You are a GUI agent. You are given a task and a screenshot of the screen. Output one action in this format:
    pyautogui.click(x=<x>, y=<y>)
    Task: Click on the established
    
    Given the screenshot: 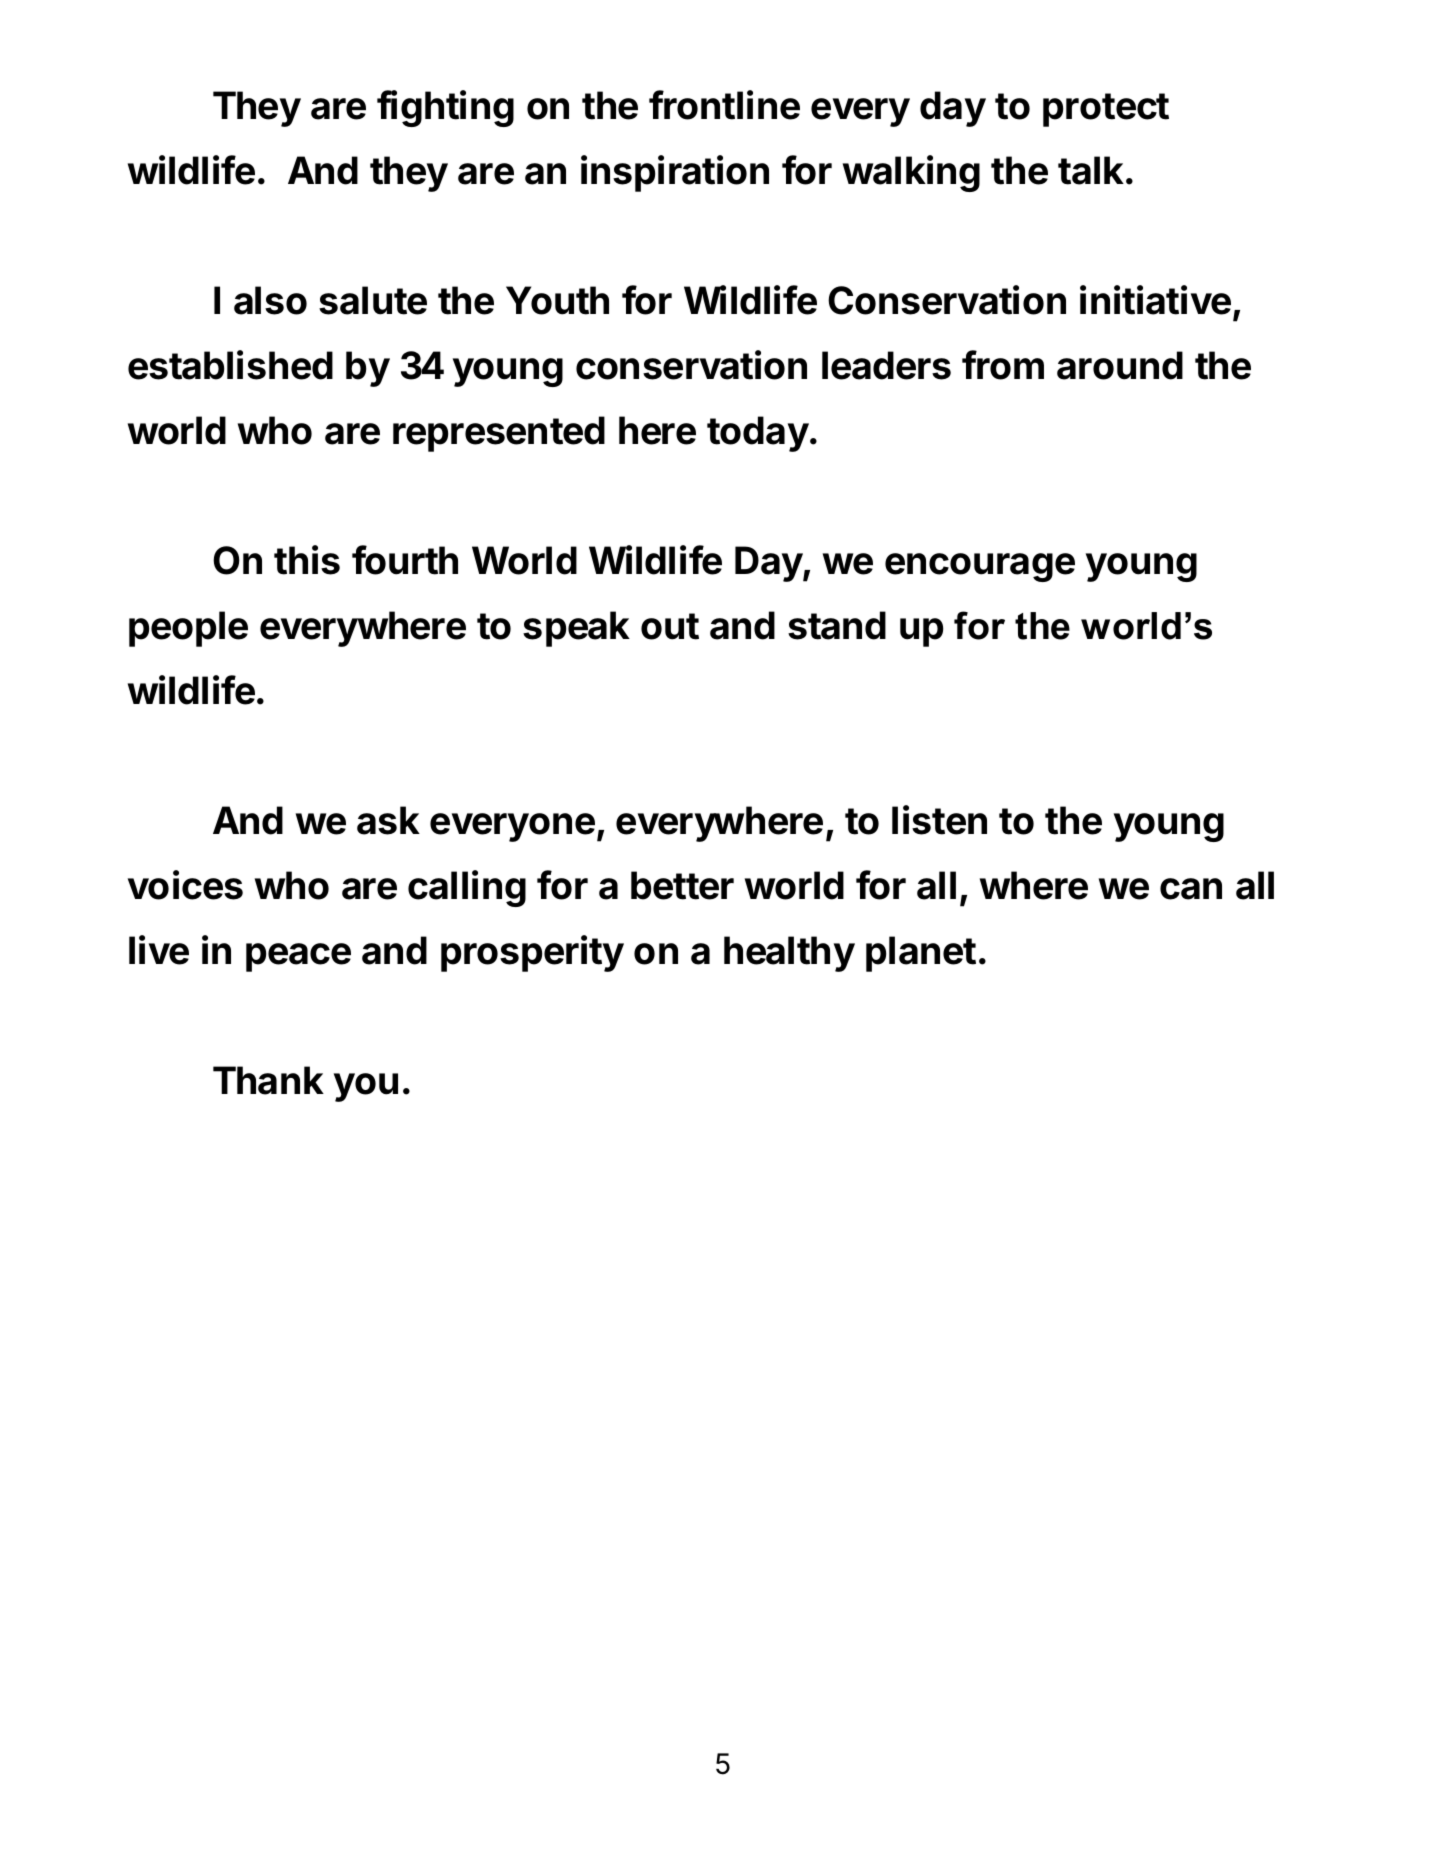 What is the action you would take?
    pyautogui.click(x=230, y=365)
